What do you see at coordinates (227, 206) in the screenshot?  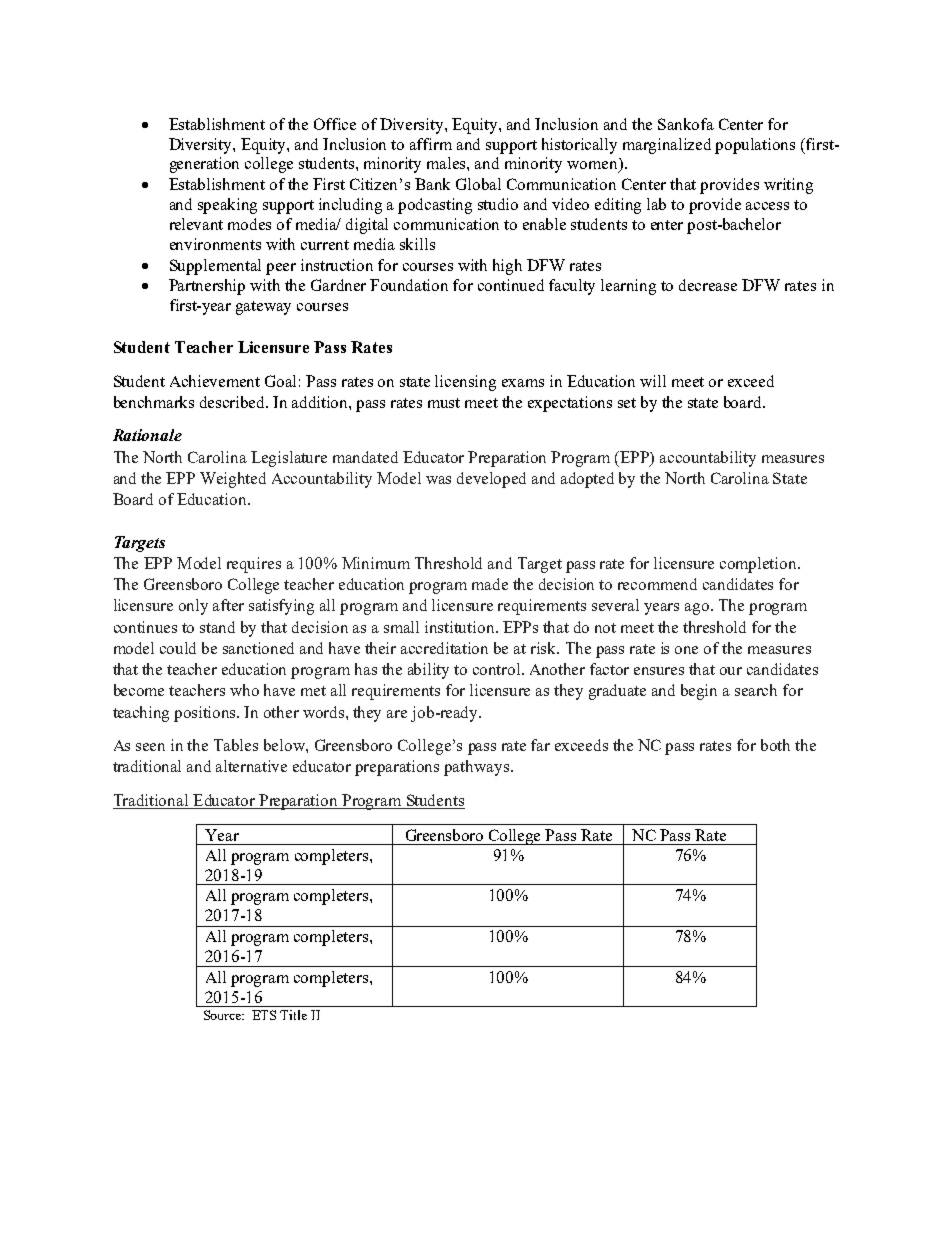 I see `speaking` at bounding box center [227, 206].
